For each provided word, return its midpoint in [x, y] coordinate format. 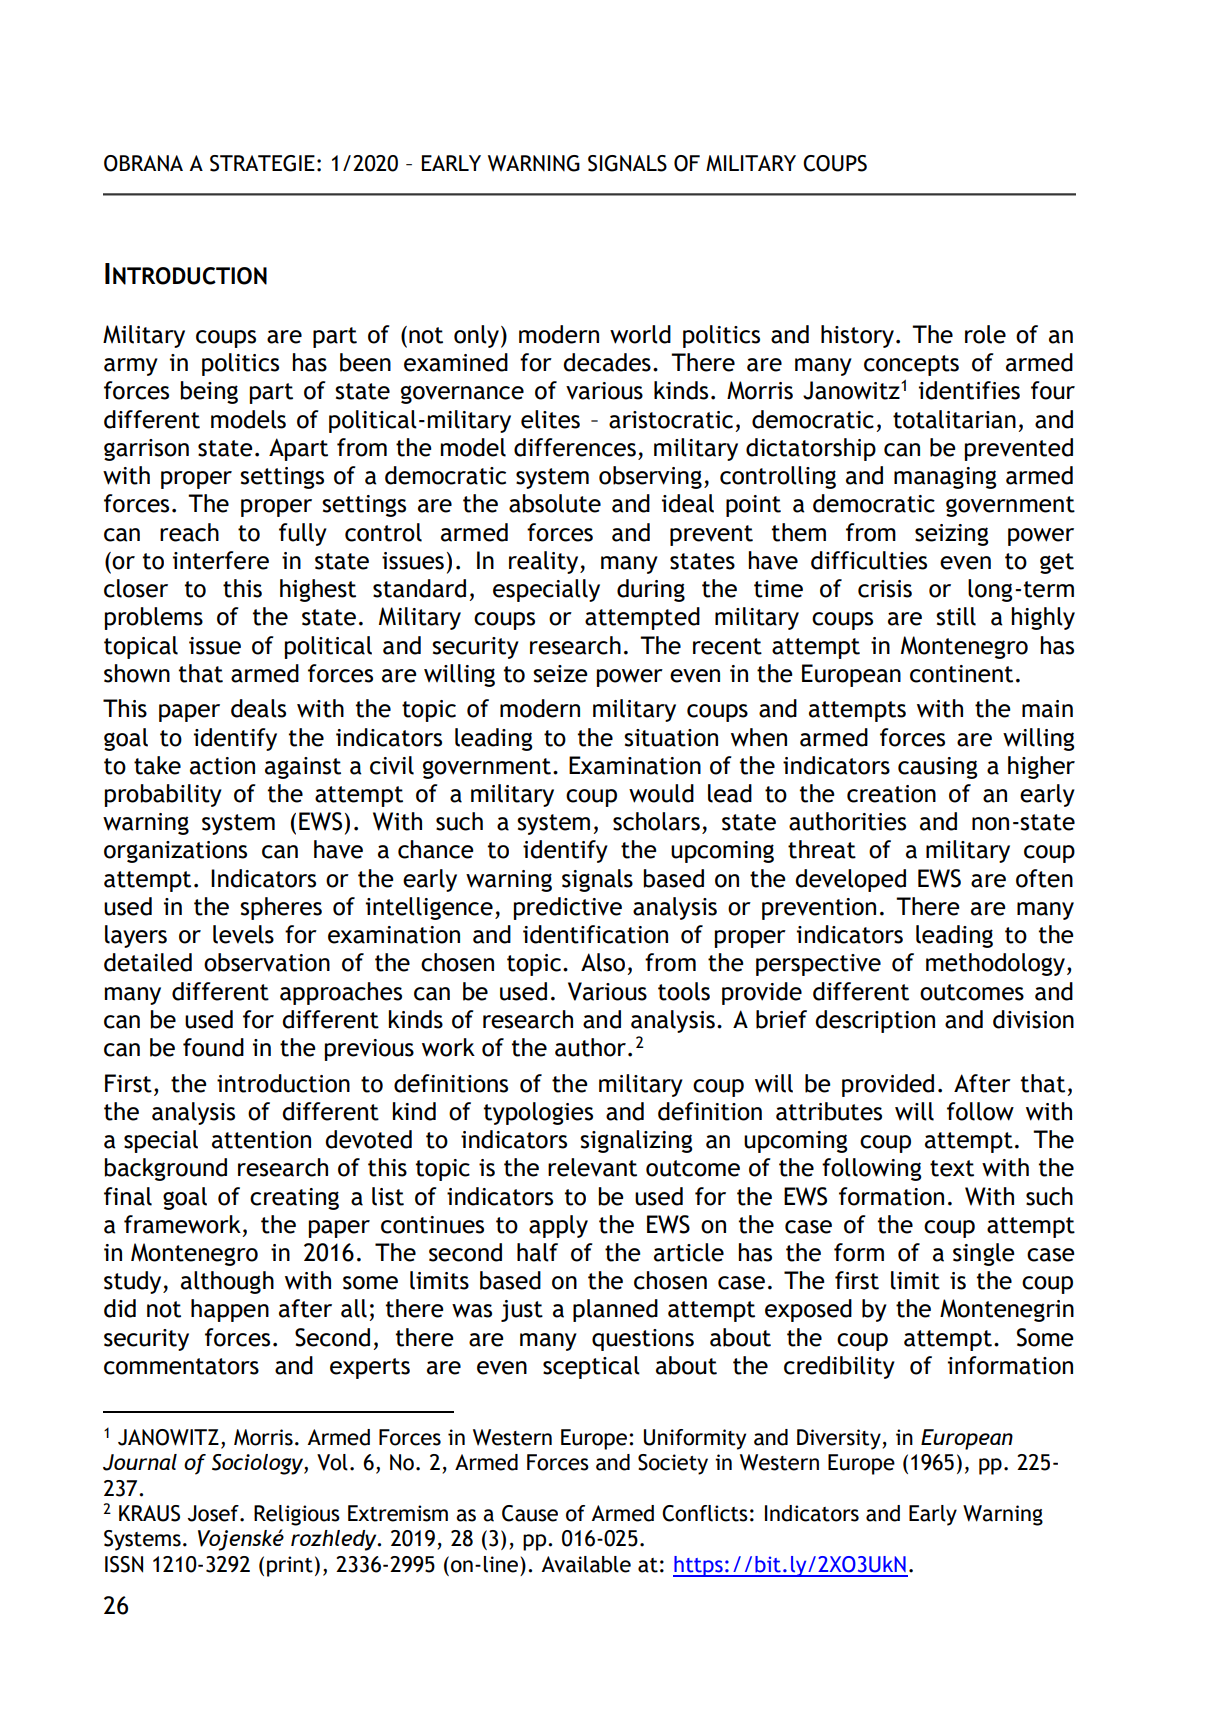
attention [261, 1140]
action [222, 766]
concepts [911, 365]
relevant [592, 1167]
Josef [214, 1513]
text [952, 1168]
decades [607, 362]
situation [671, 738]
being [209, 392]
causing [937, 768]
